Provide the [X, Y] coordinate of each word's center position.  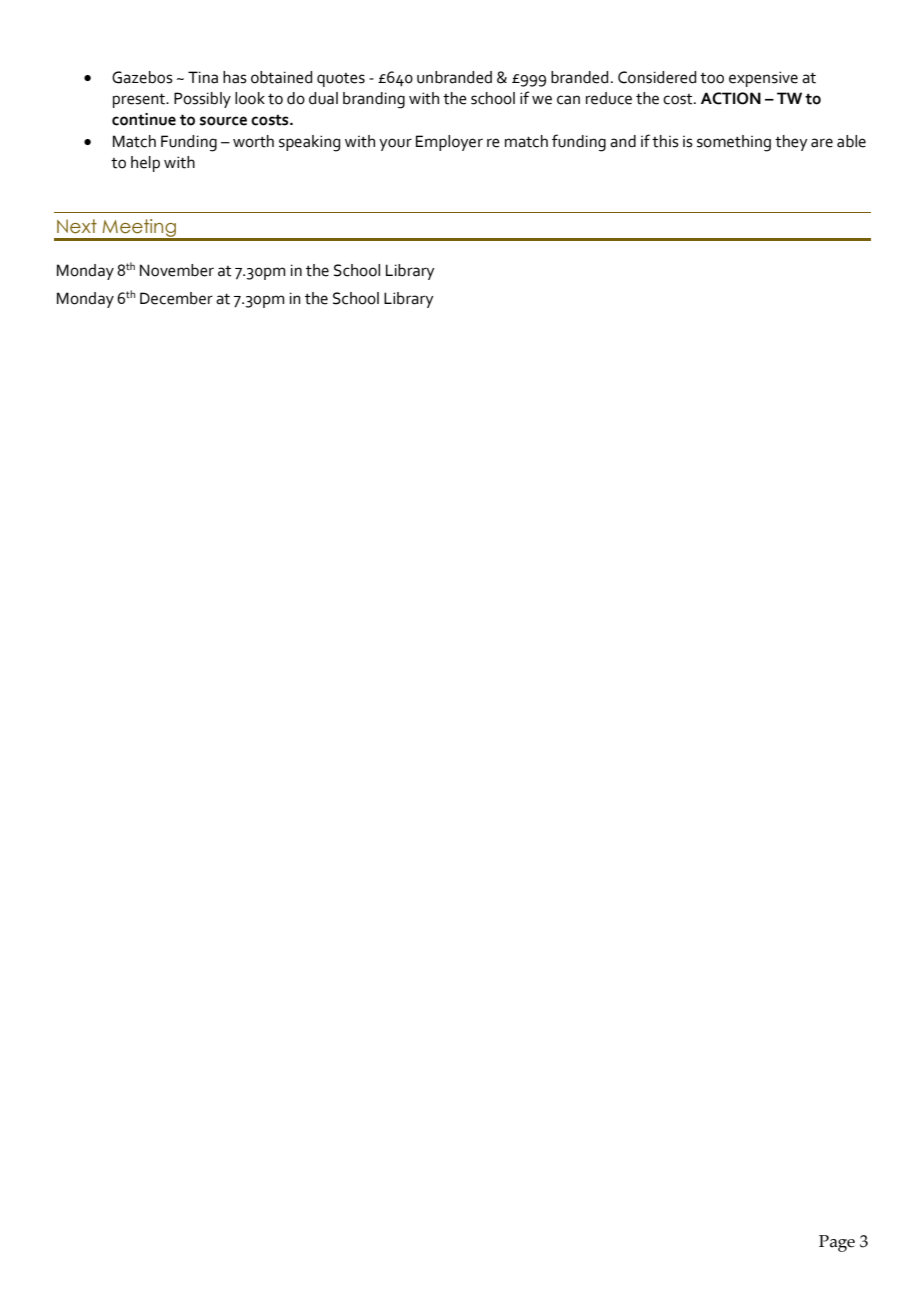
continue [144, 119]
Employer [449, 143]
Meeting [139, 229]
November [177, 270]
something [734, 143]
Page [837, 1243]
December [176, 298]
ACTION [731, 98]
